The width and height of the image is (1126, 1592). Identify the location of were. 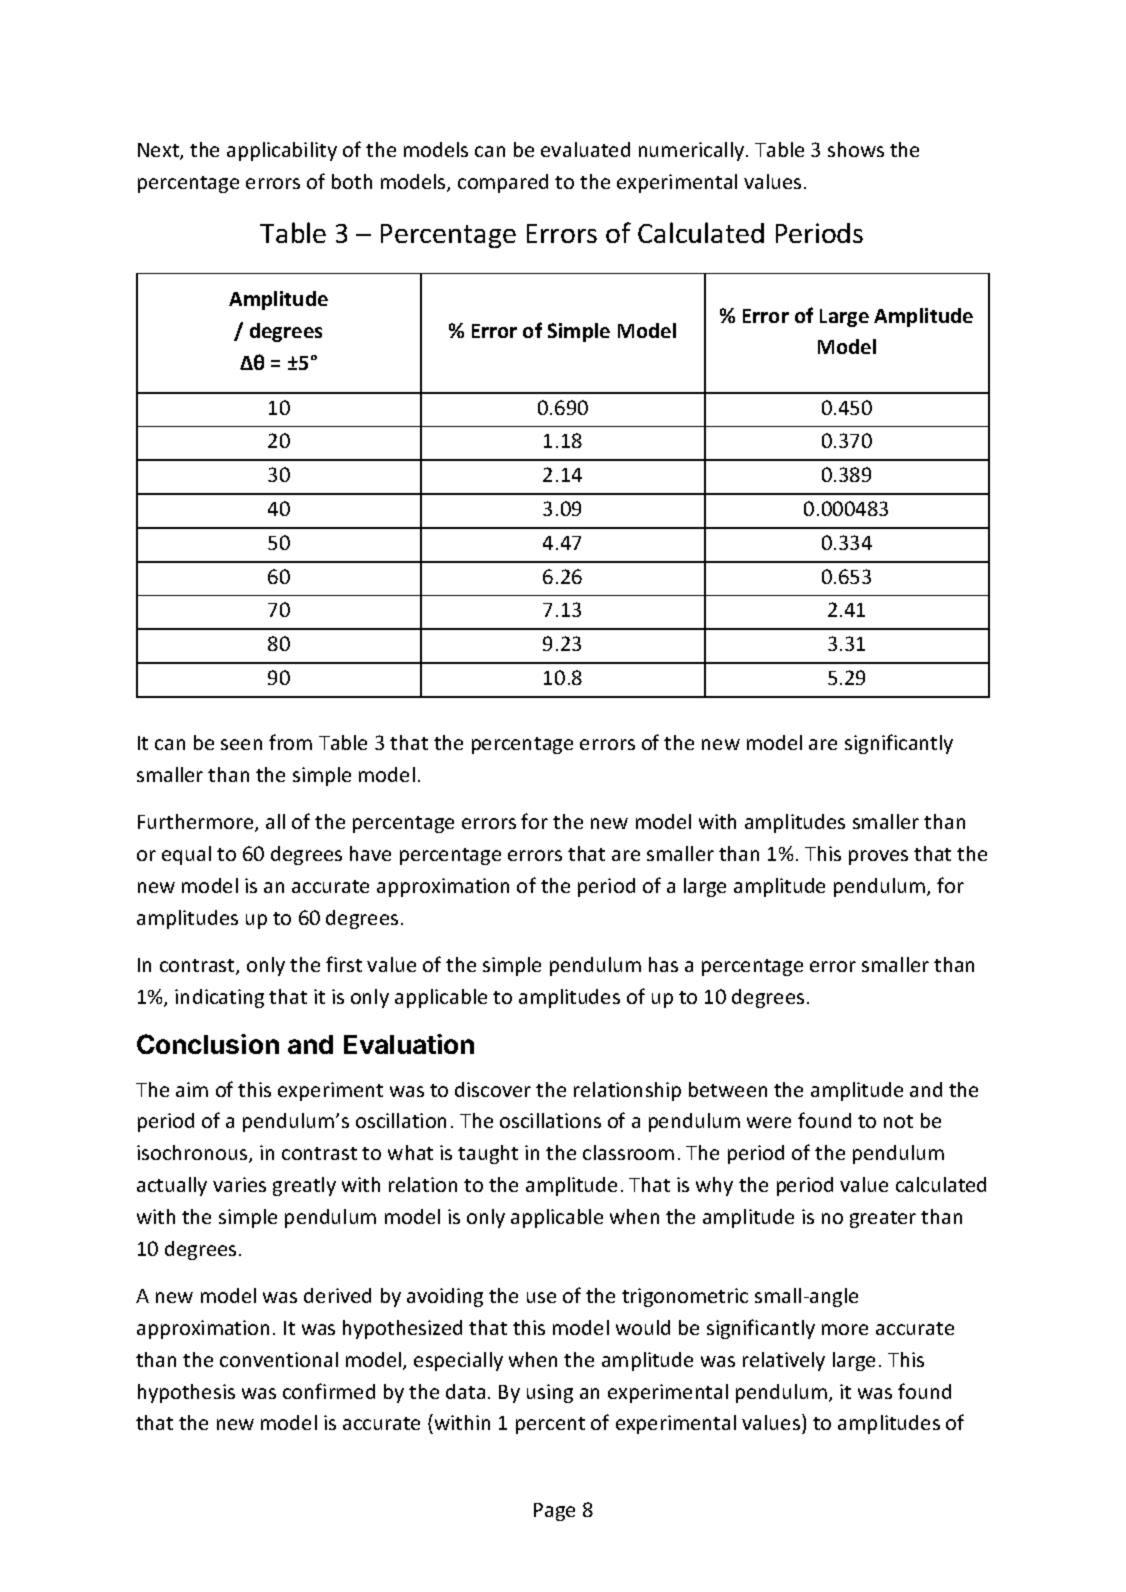
(769, 1122).
